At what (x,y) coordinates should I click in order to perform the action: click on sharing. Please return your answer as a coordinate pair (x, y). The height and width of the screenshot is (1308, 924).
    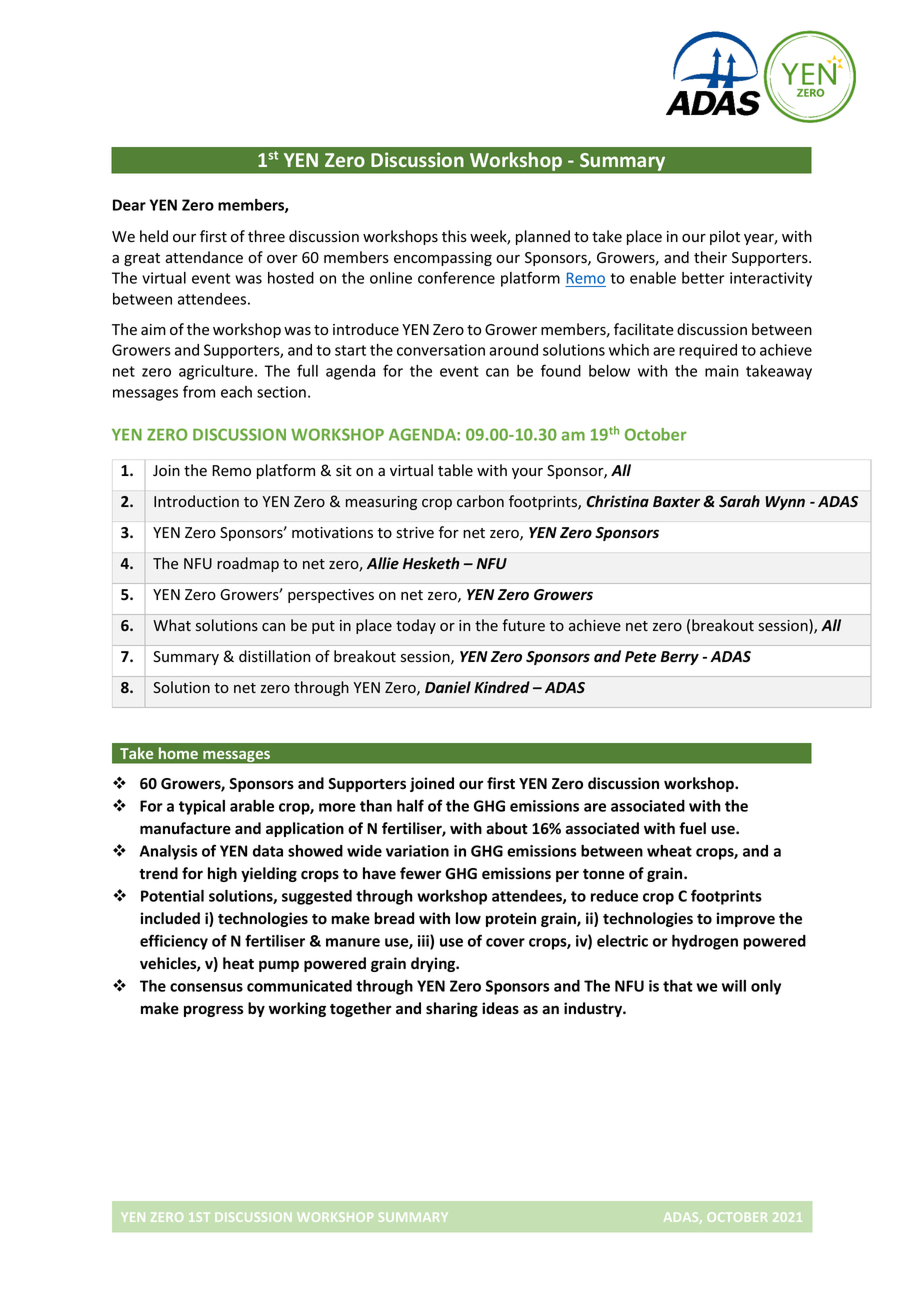
    Looking at the image, I should click on (452, 1009).
